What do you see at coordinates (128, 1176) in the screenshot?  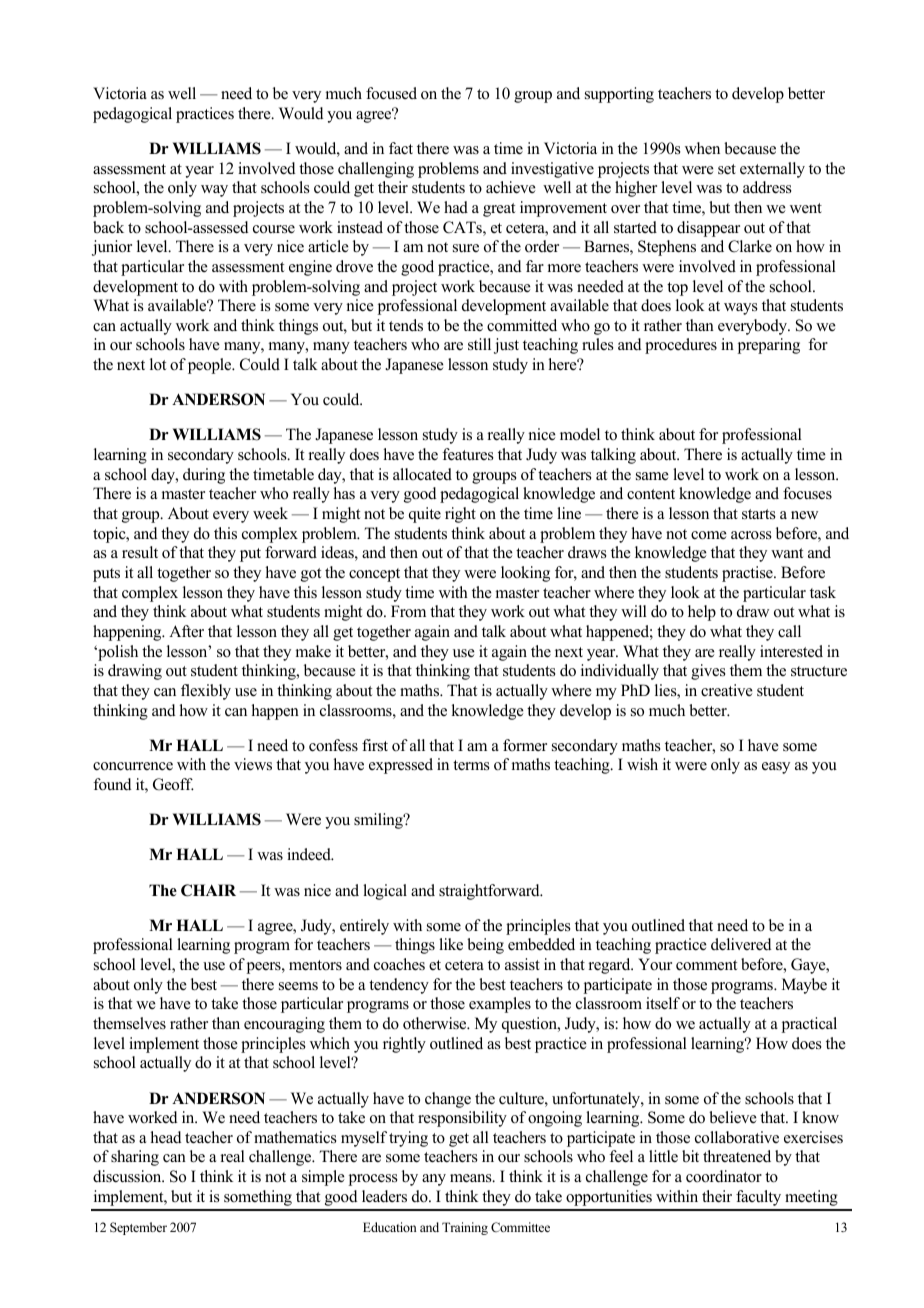 I see `discussion` at bounding box center [128, 1176].
